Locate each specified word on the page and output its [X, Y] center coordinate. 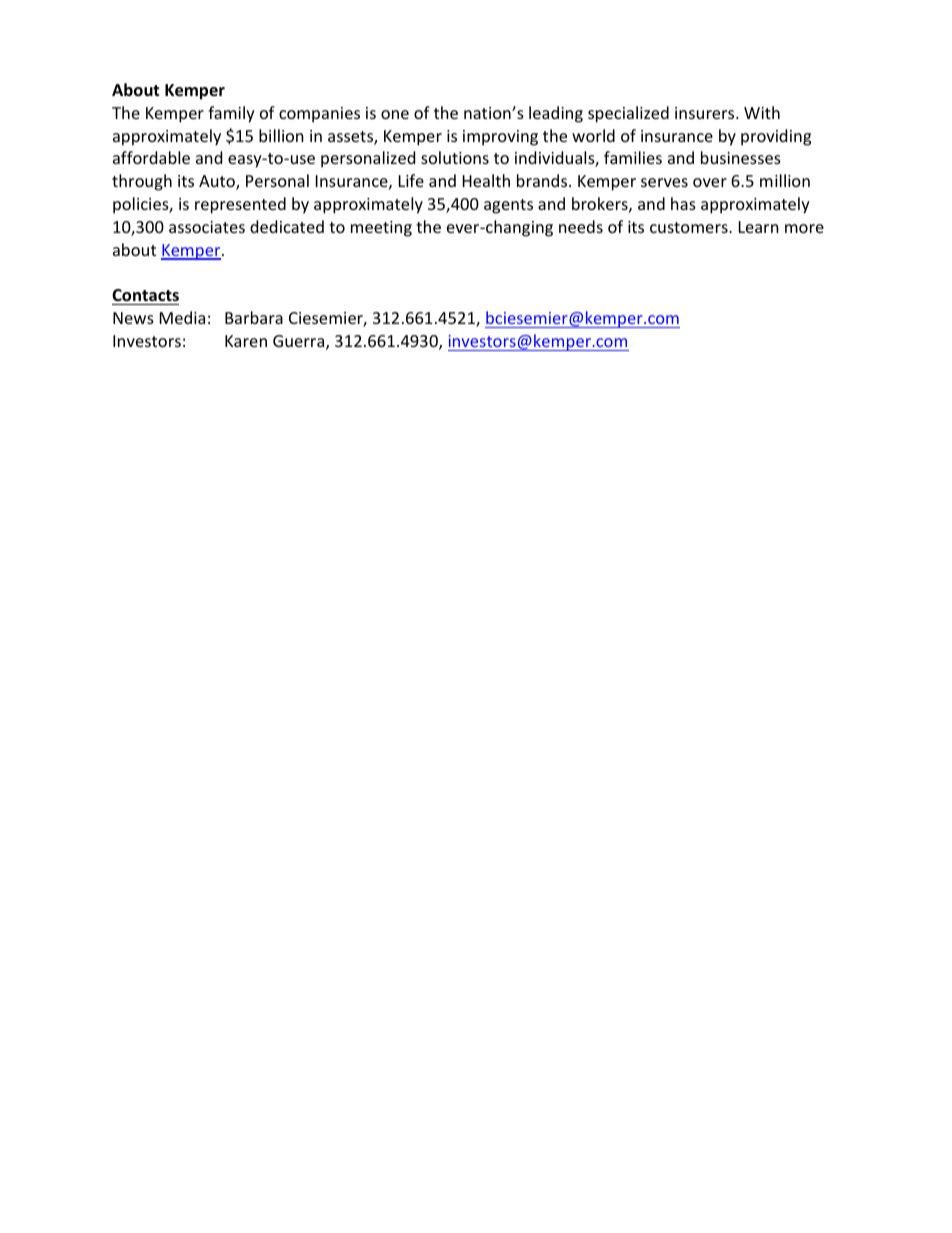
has [683, 203]
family [231, 114]
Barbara [254, 317]
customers [690, 227]
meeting [381, 229]
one [395, 114]
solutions [455, 157]
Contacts [145, 297]
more [804, 228]
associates [207, 227]
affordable [151, 157]
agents [508, 206]
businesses [741, 157]
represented [240, 205]
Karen [246, 341]
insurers [706, 113]
